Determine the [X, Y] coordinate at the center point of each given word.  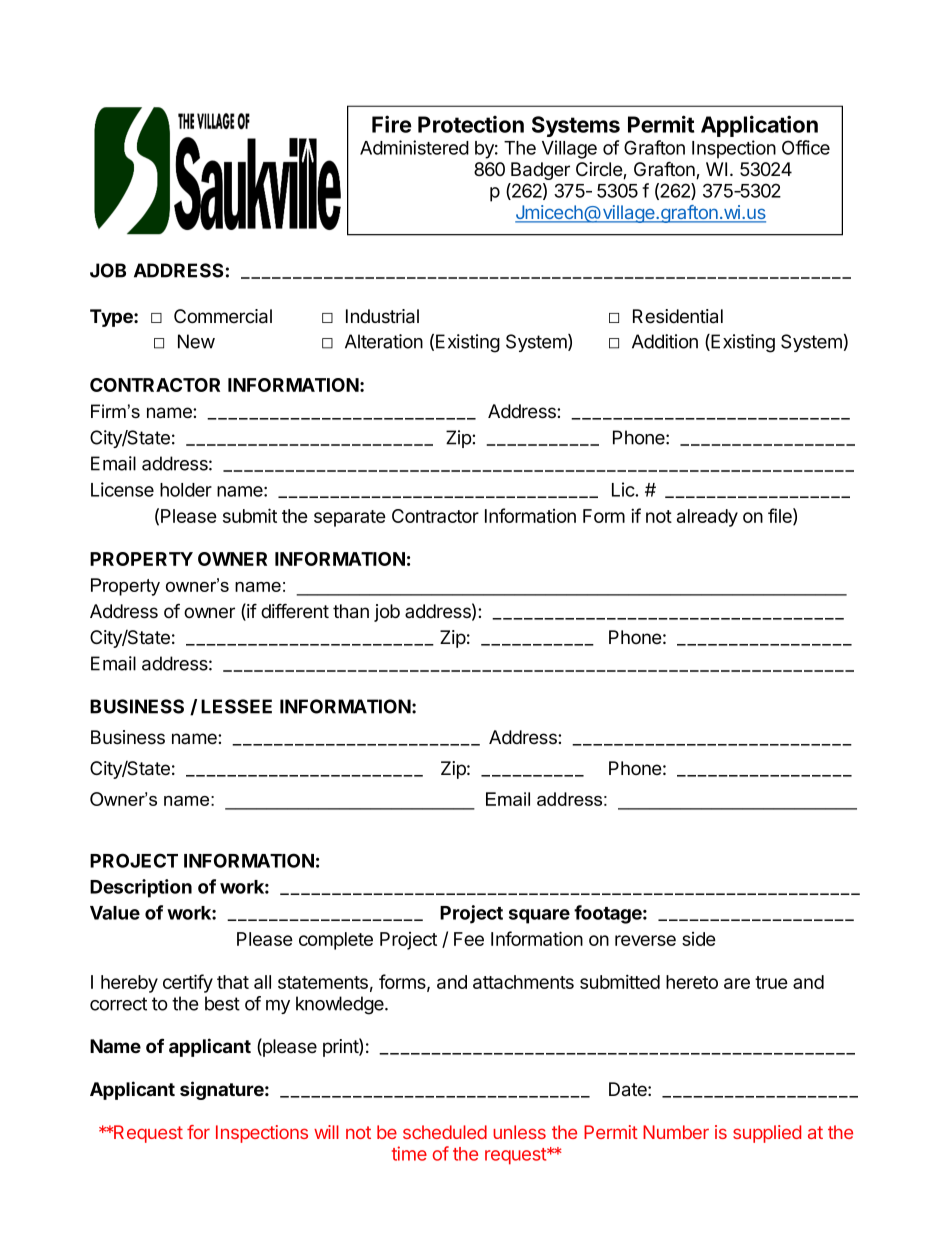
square [539, 916]
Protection [471, 124]
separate [350, 518]
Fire [391, 124]
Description [141, 888]
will [326, 1132]
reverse [645, 940]
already [707, 518]
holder [186, 490]
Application [759, 126]
